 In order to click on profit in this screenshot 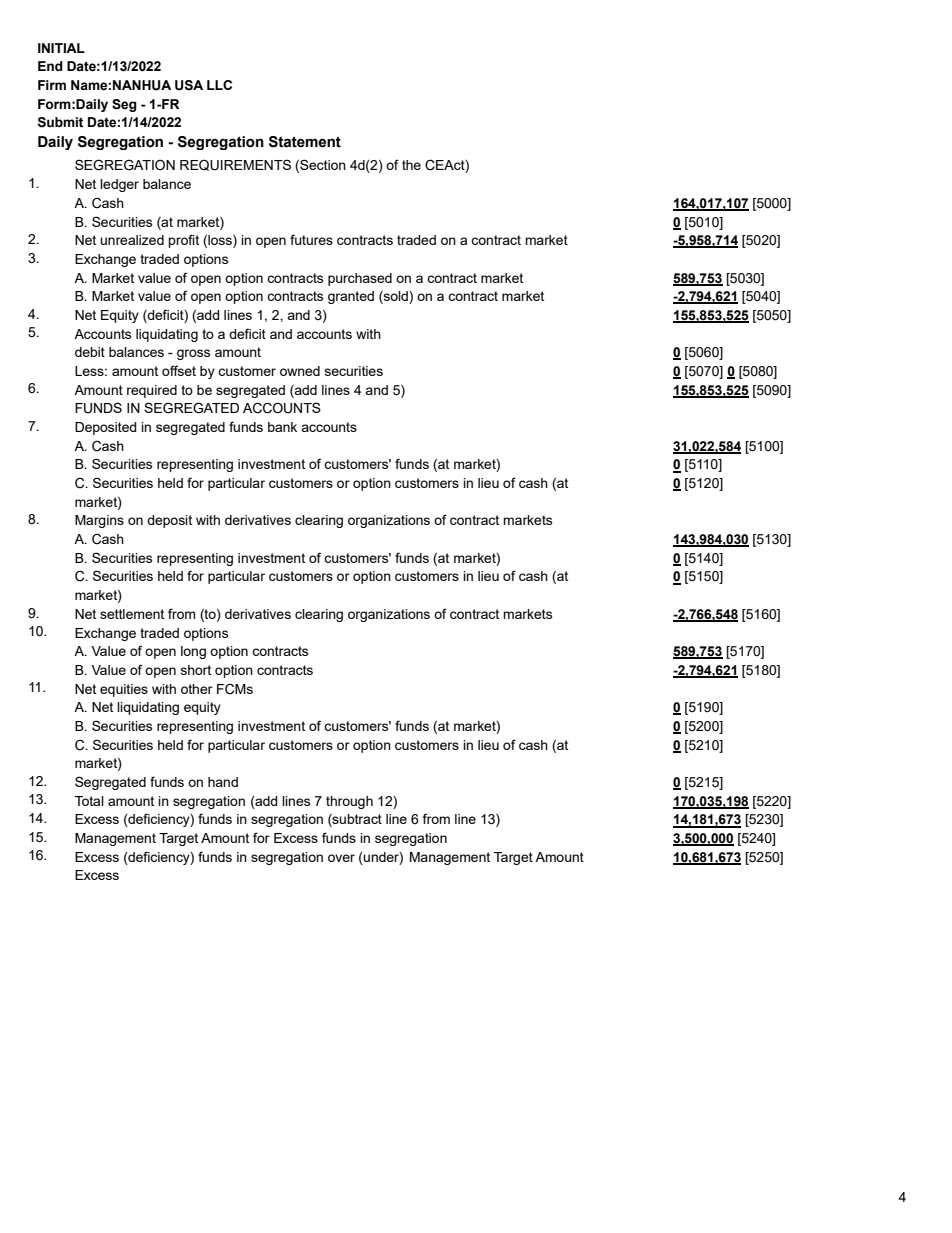, I will do `click(183, 241)`.
